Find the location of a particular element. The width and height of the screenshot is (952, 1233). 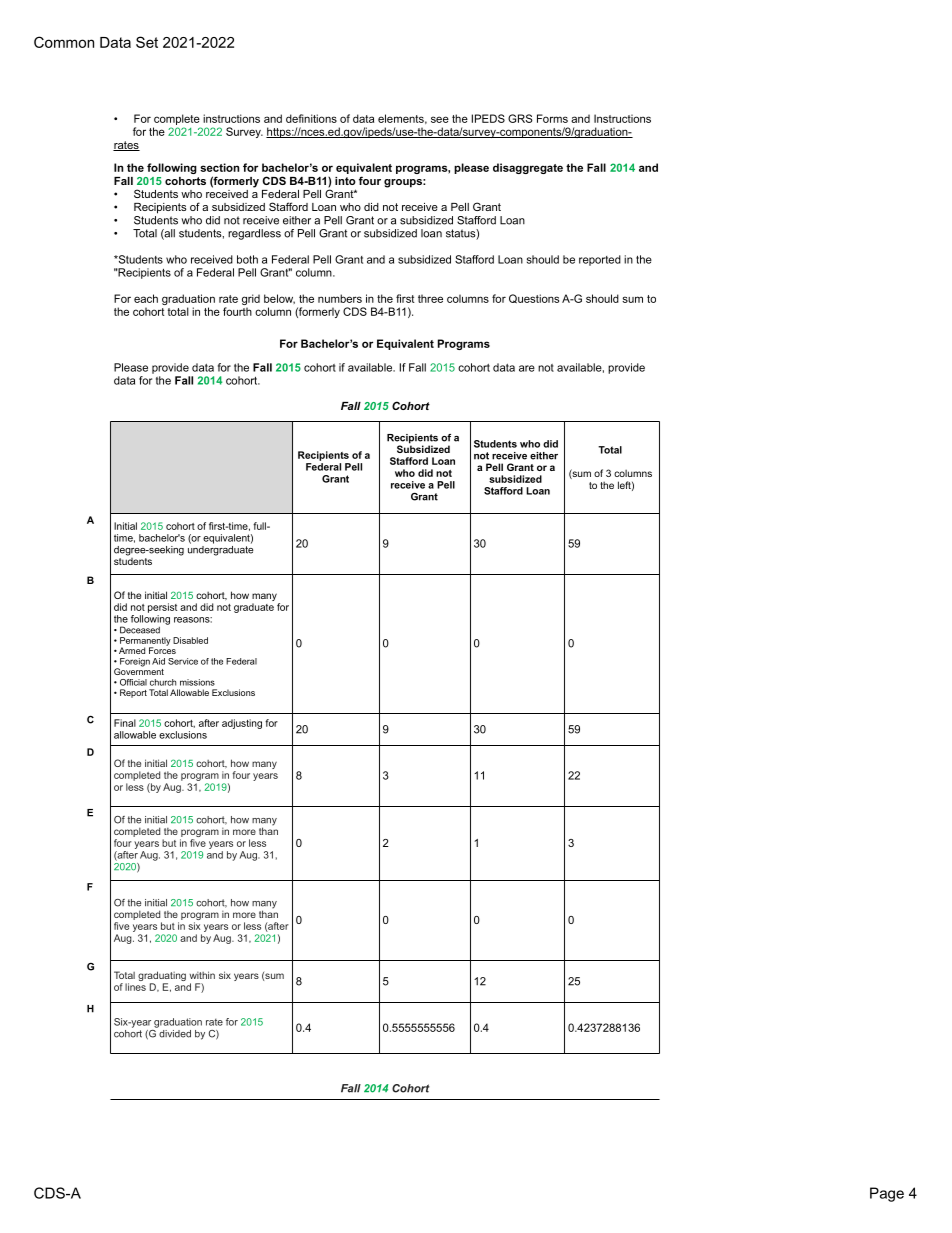

persist is located at coordinates (162, 608).
